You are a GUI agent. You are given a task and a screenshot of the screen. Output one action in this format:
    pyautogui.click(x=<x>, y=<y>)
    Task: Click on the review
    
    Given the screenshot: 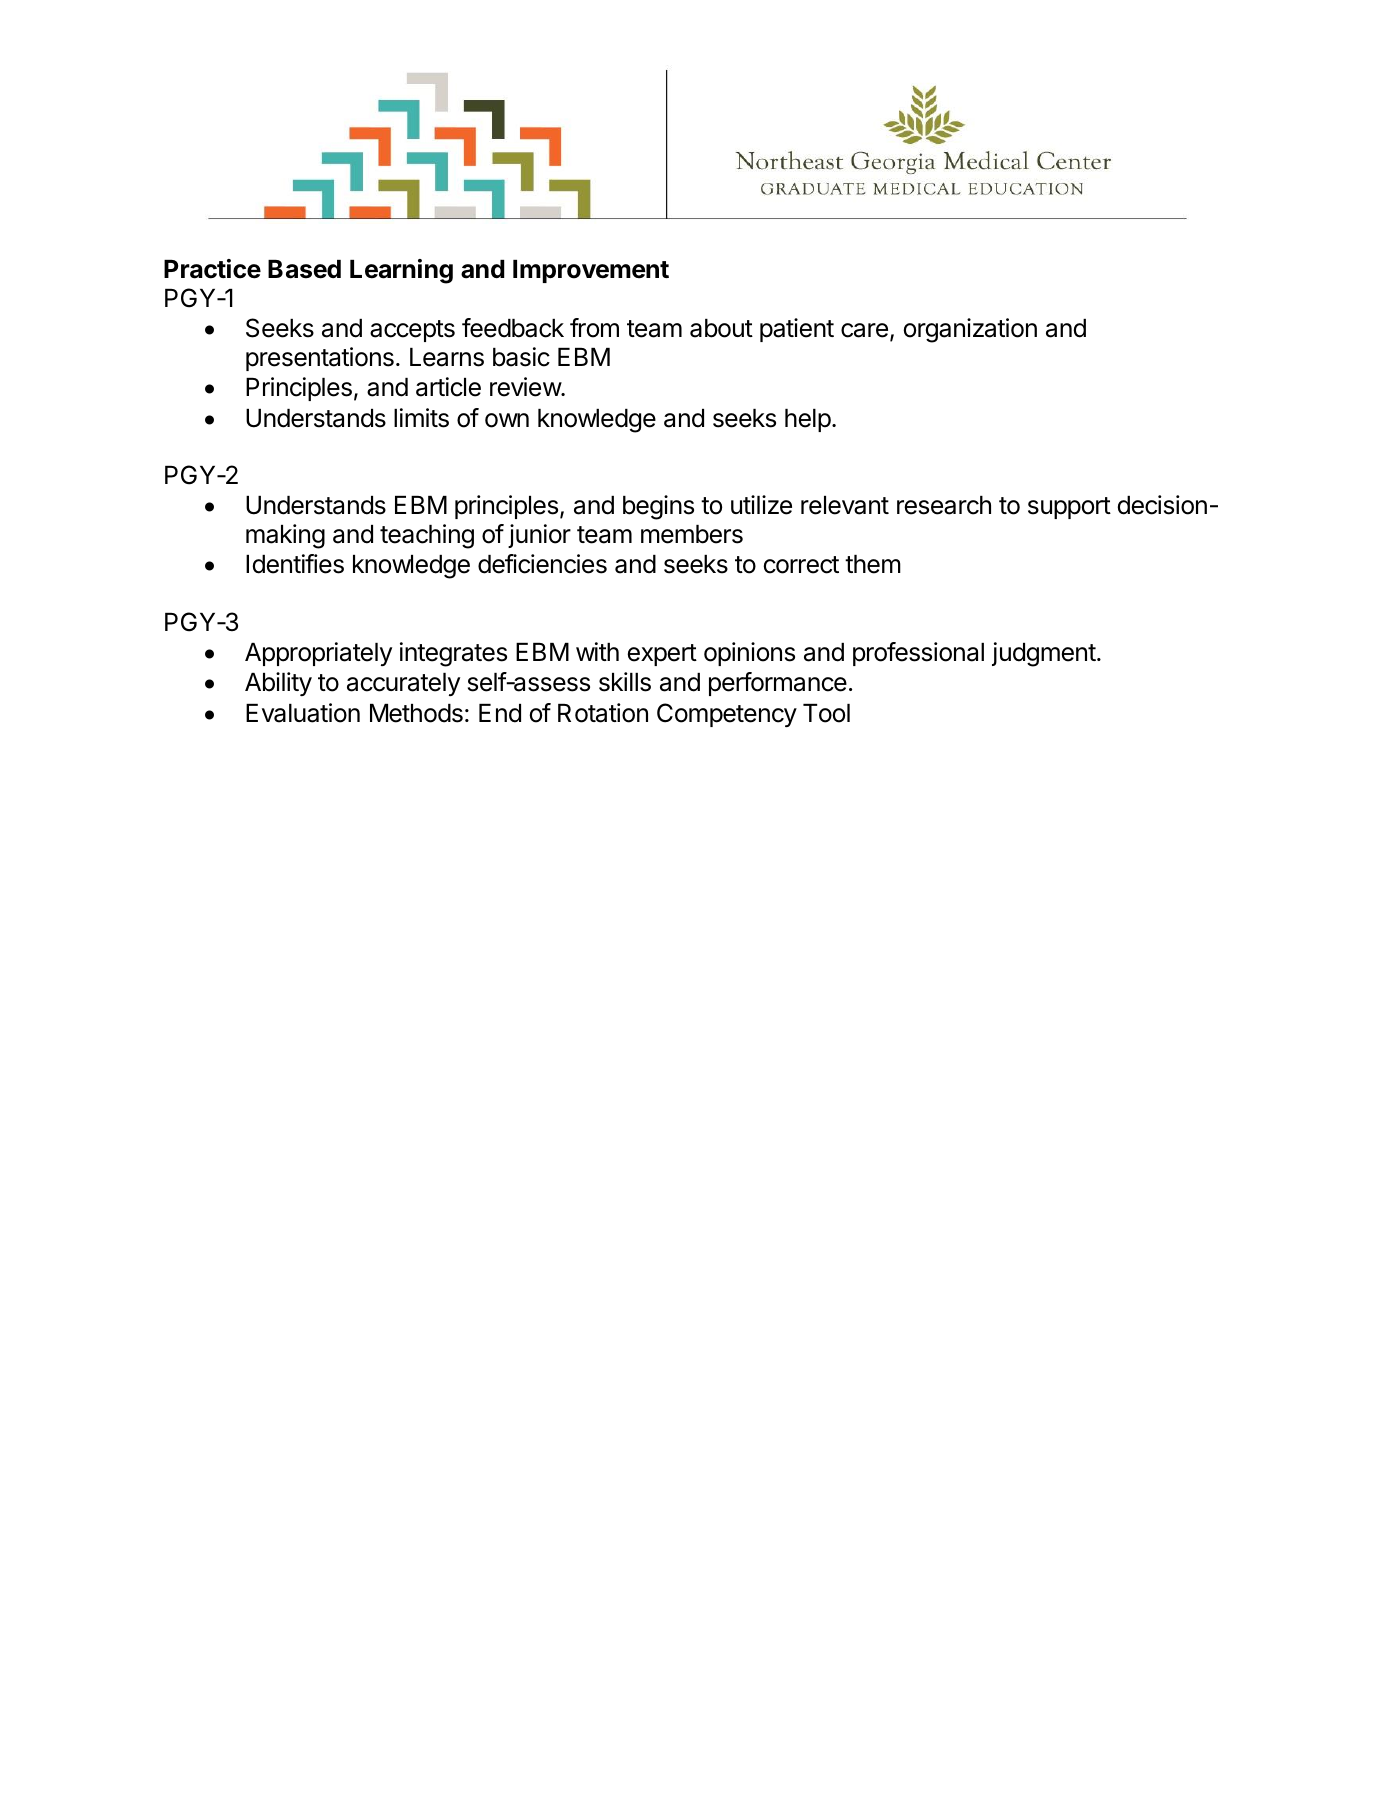 What is the action you would take?
    pyautogui.click(x=526, y=387)
